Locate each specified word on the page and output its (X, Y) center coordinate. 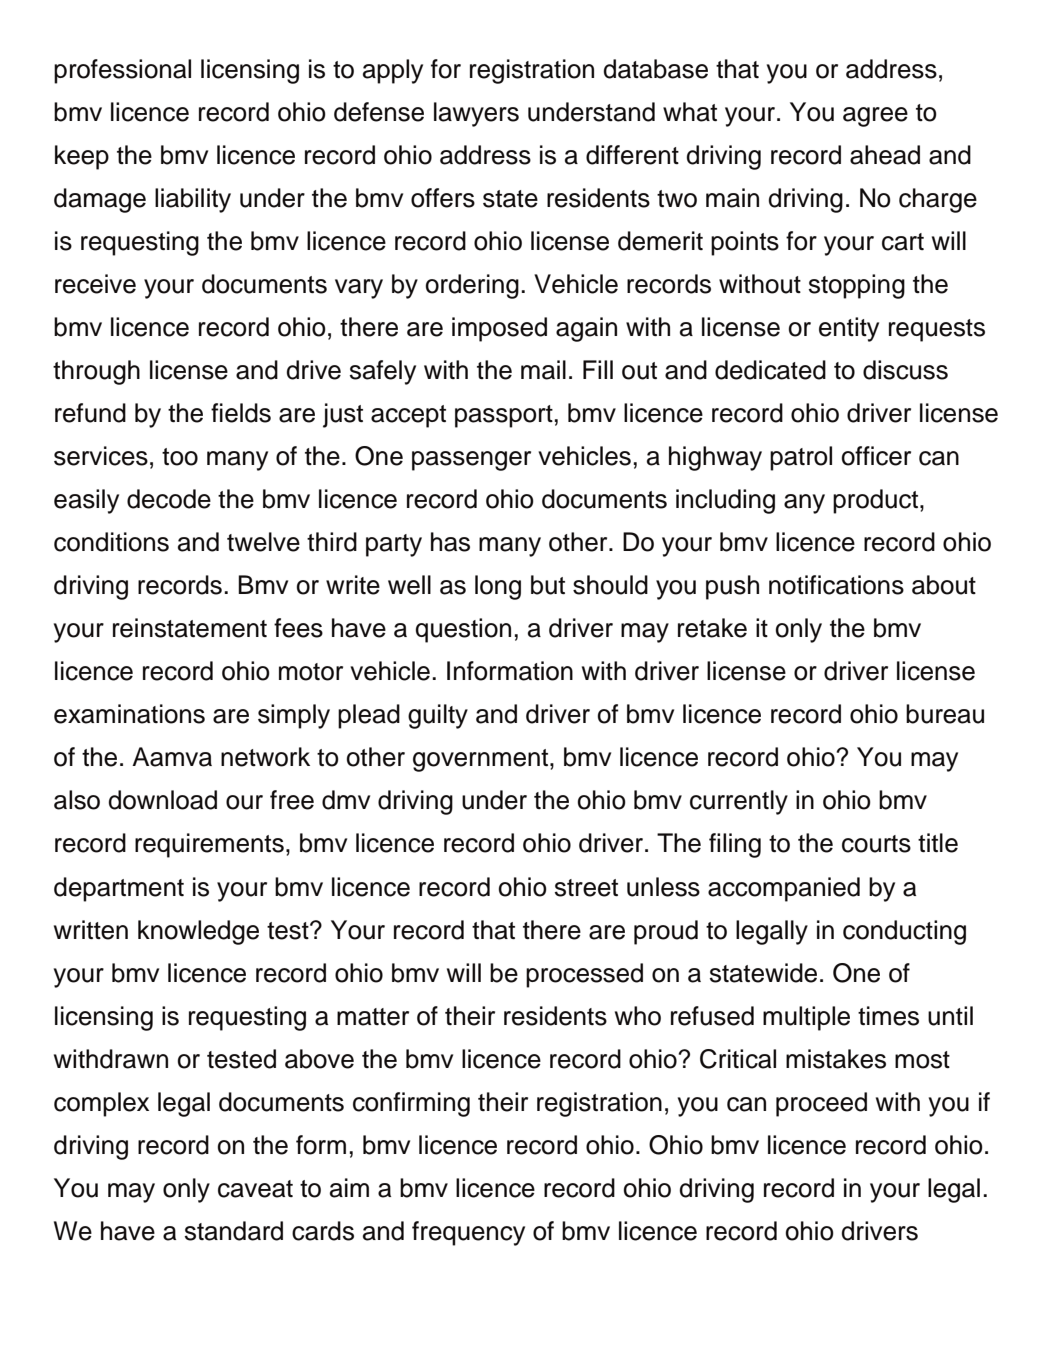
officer (876, 456)
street (586, 888)
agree (875, 117)
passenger (471, 461)
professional (122, 71)
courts (876, 844)
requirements (209, 845)
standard (234, 1231)
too (180, 457)
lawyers (476, 114)
